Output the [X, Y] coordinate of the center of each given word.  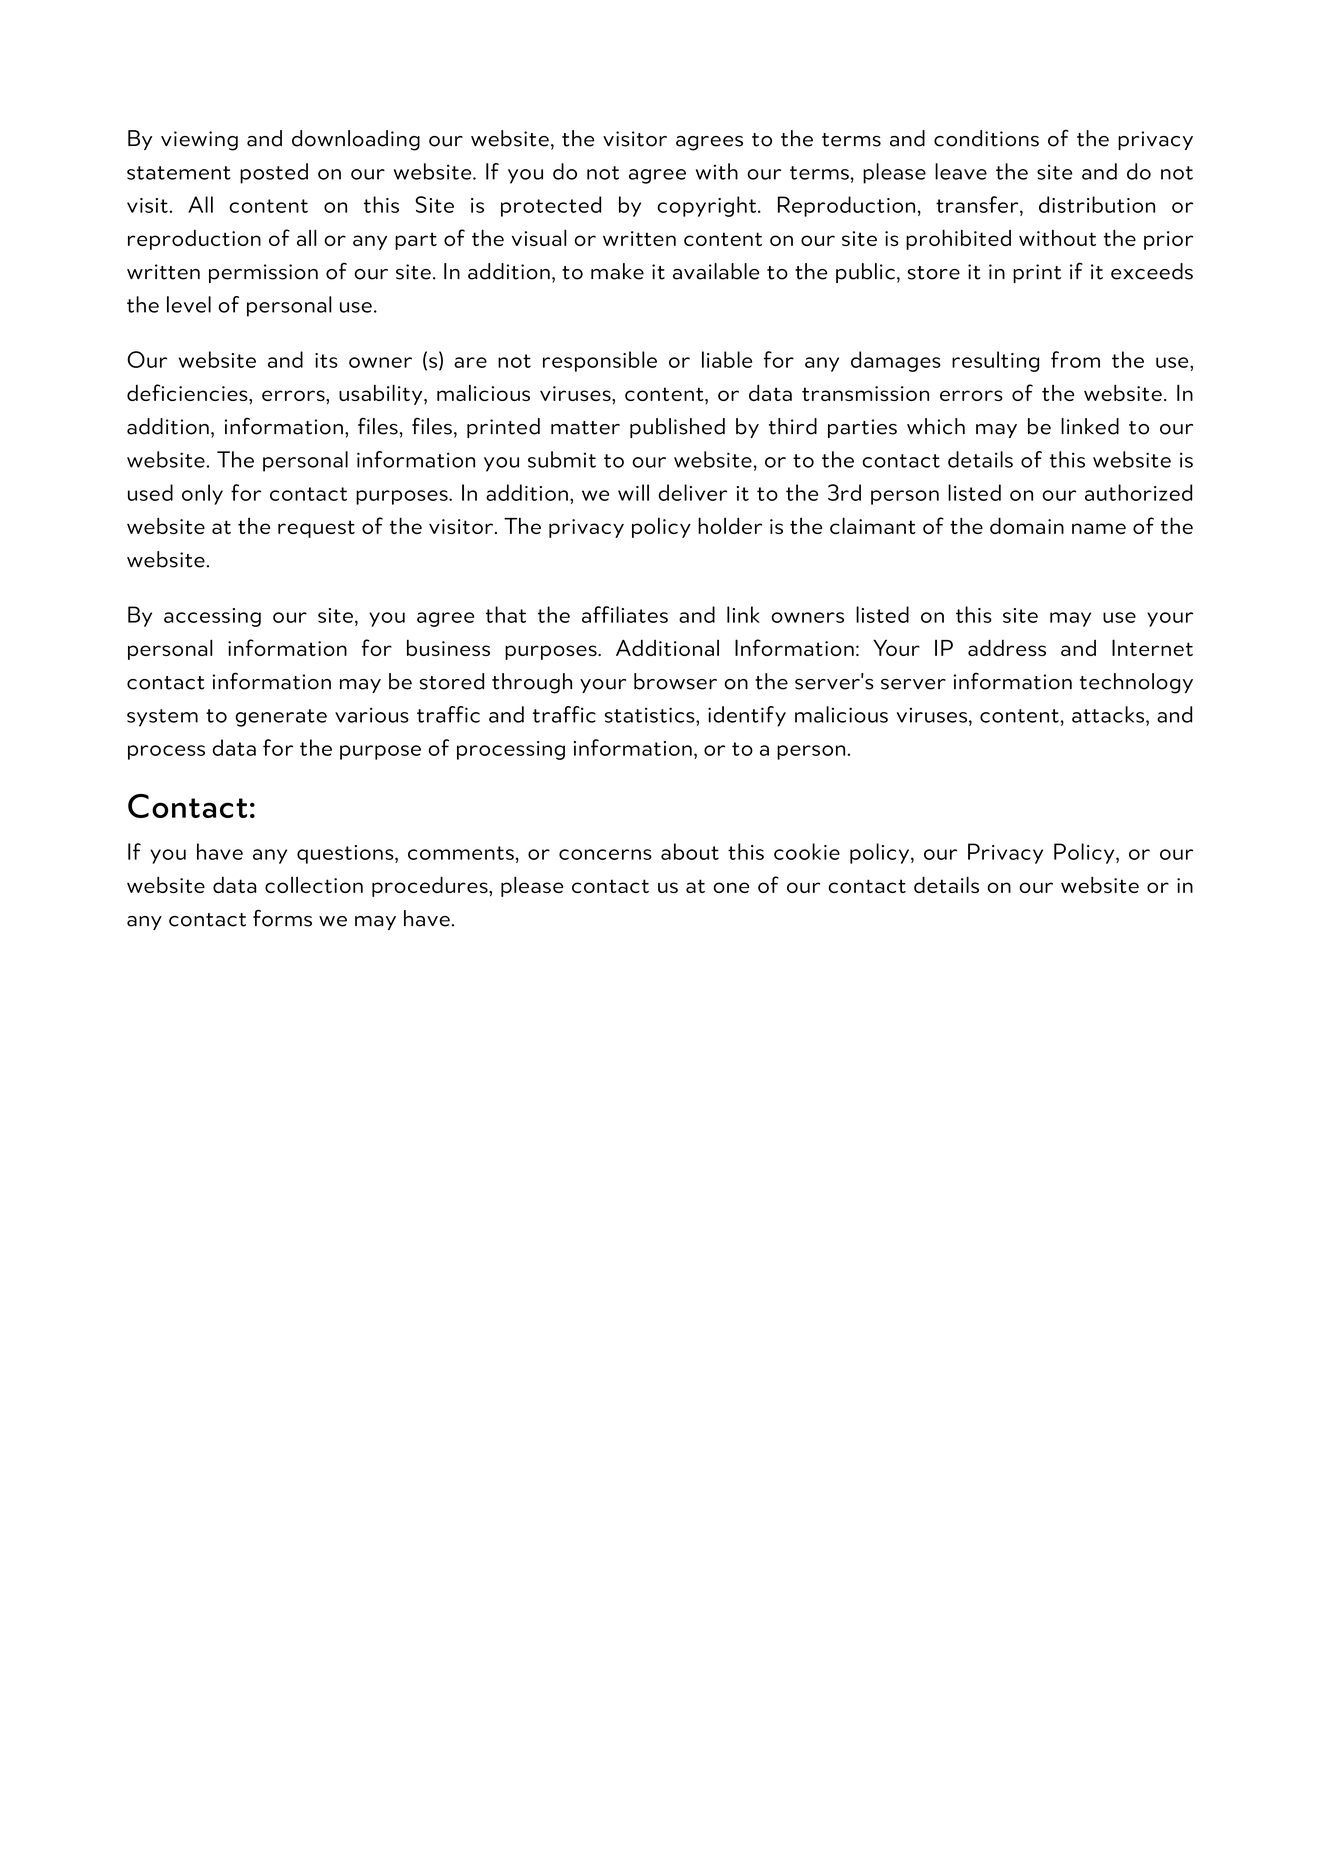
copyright [706, 206]
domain [1027, 525]
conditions [986, 138]
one [731, 887]
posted [274, 173]
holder [730, 525]
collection [314, 885]
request [316, 529]
